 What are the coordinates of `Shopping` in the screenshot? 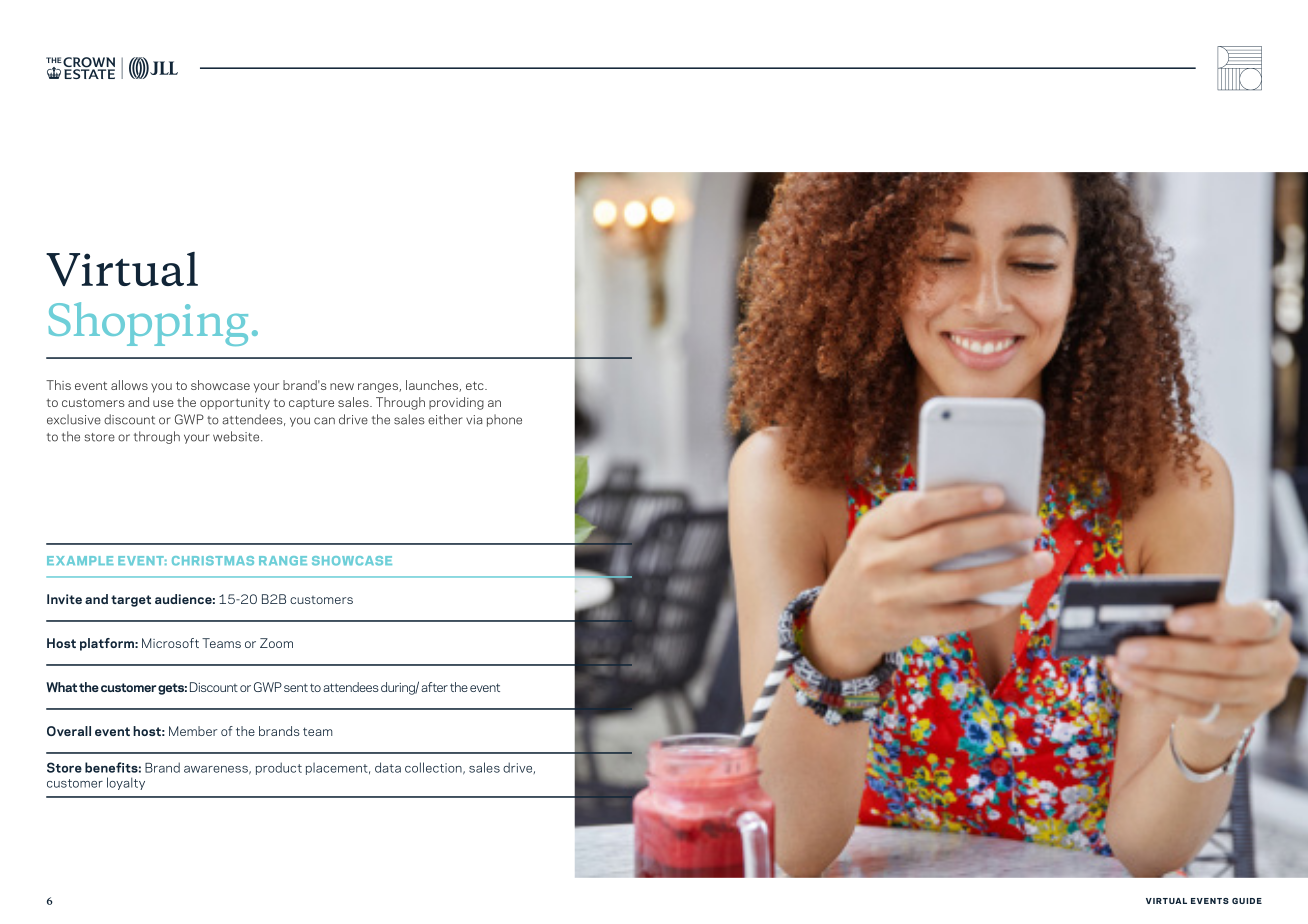 It's located at (148, 324).
